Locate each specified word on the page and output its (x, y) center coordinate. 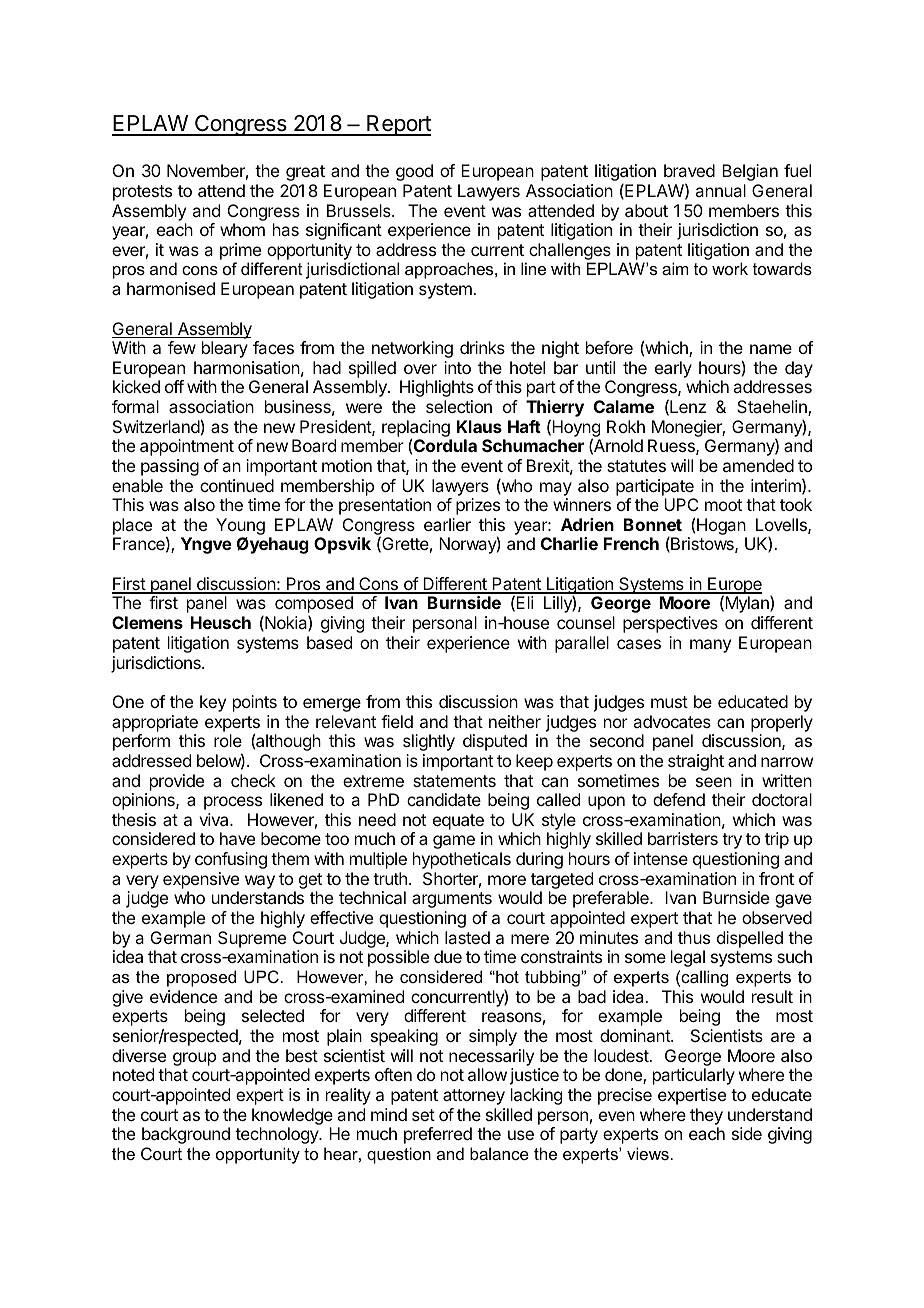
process (233, 803)
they (706, 1116)
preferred (438, 1135)
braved (689, 170)
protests (142, 193)
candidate (444, 799)
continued (237, 485)
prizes (478, 506)
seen (714, 782)
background (186, 1135)
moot (723, 505)
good (414, 172)
